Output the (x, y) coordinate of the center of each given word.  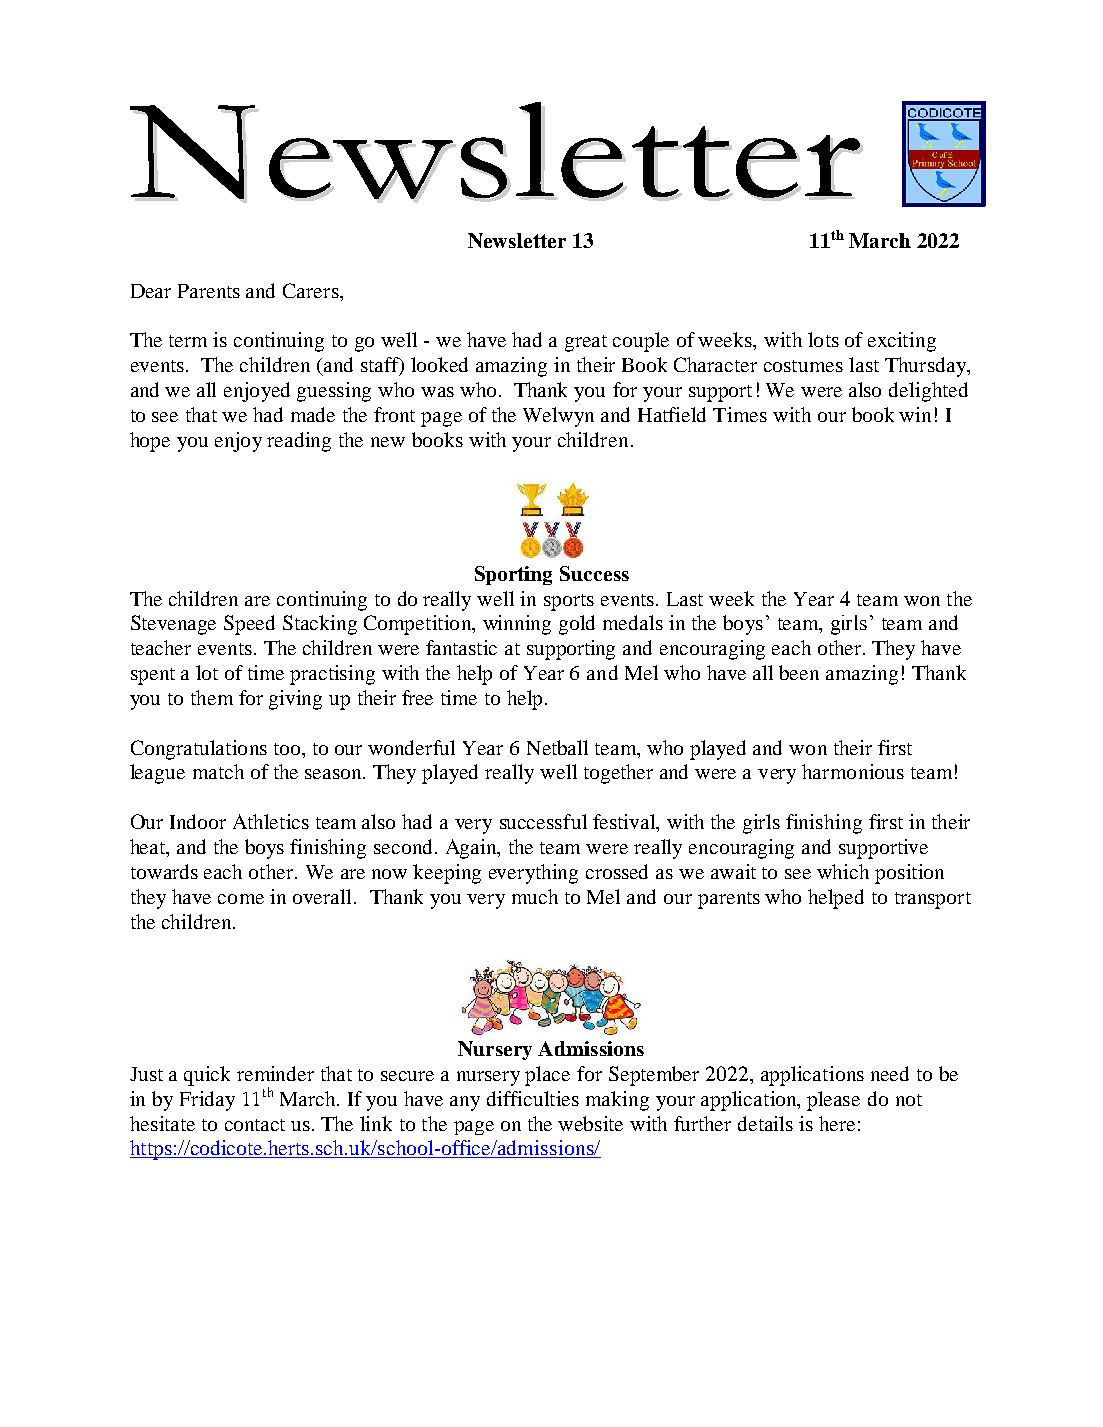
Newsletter (517, 240)
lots (823, 339)
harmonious (853, 771)
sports (569, 602)
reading (299, 442)
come (241, 899)
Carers (312, 290)
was (437, 392)
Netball (557, 747)
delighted (928, 392)
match (218, 771)
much (535, 896)
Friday (207, 1101)
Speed (249, 625)
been (799, 672)
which (843, 871)
